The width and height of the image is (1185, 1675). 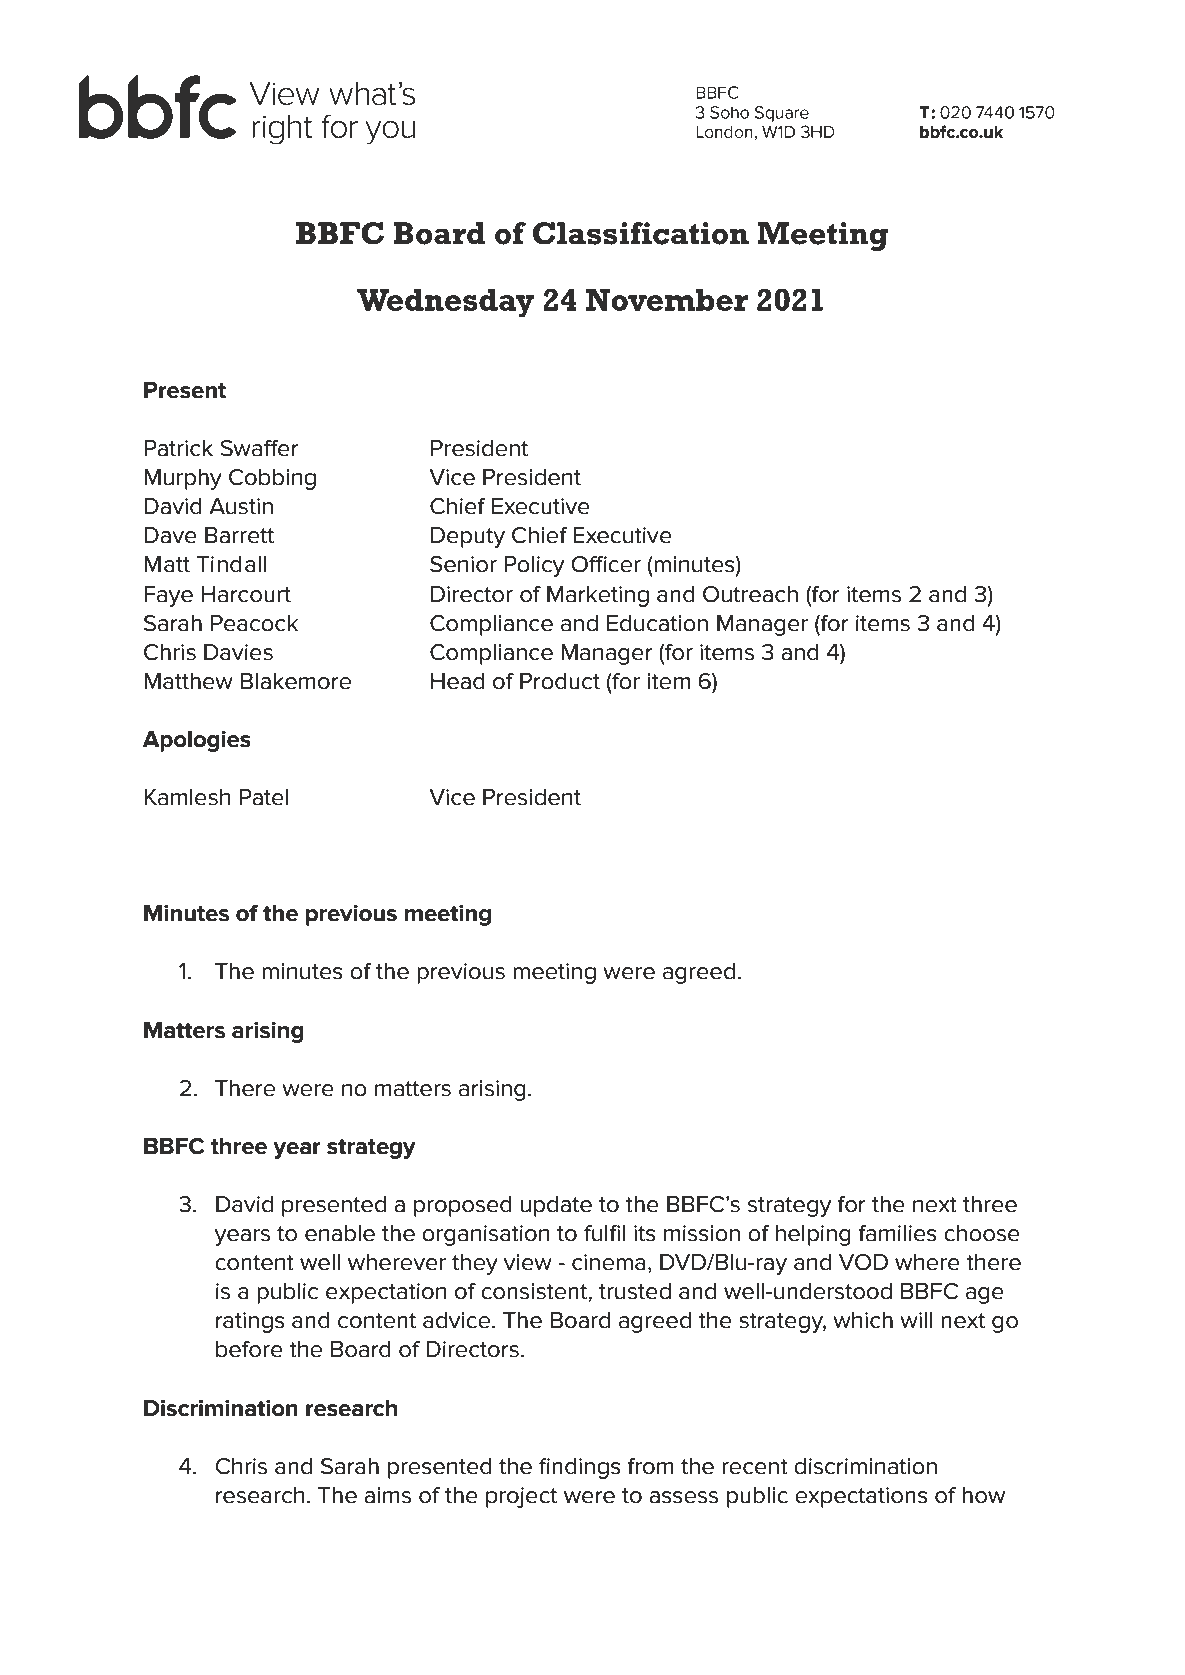 I want to click on Wednesday, so click(x=445, y=303).
